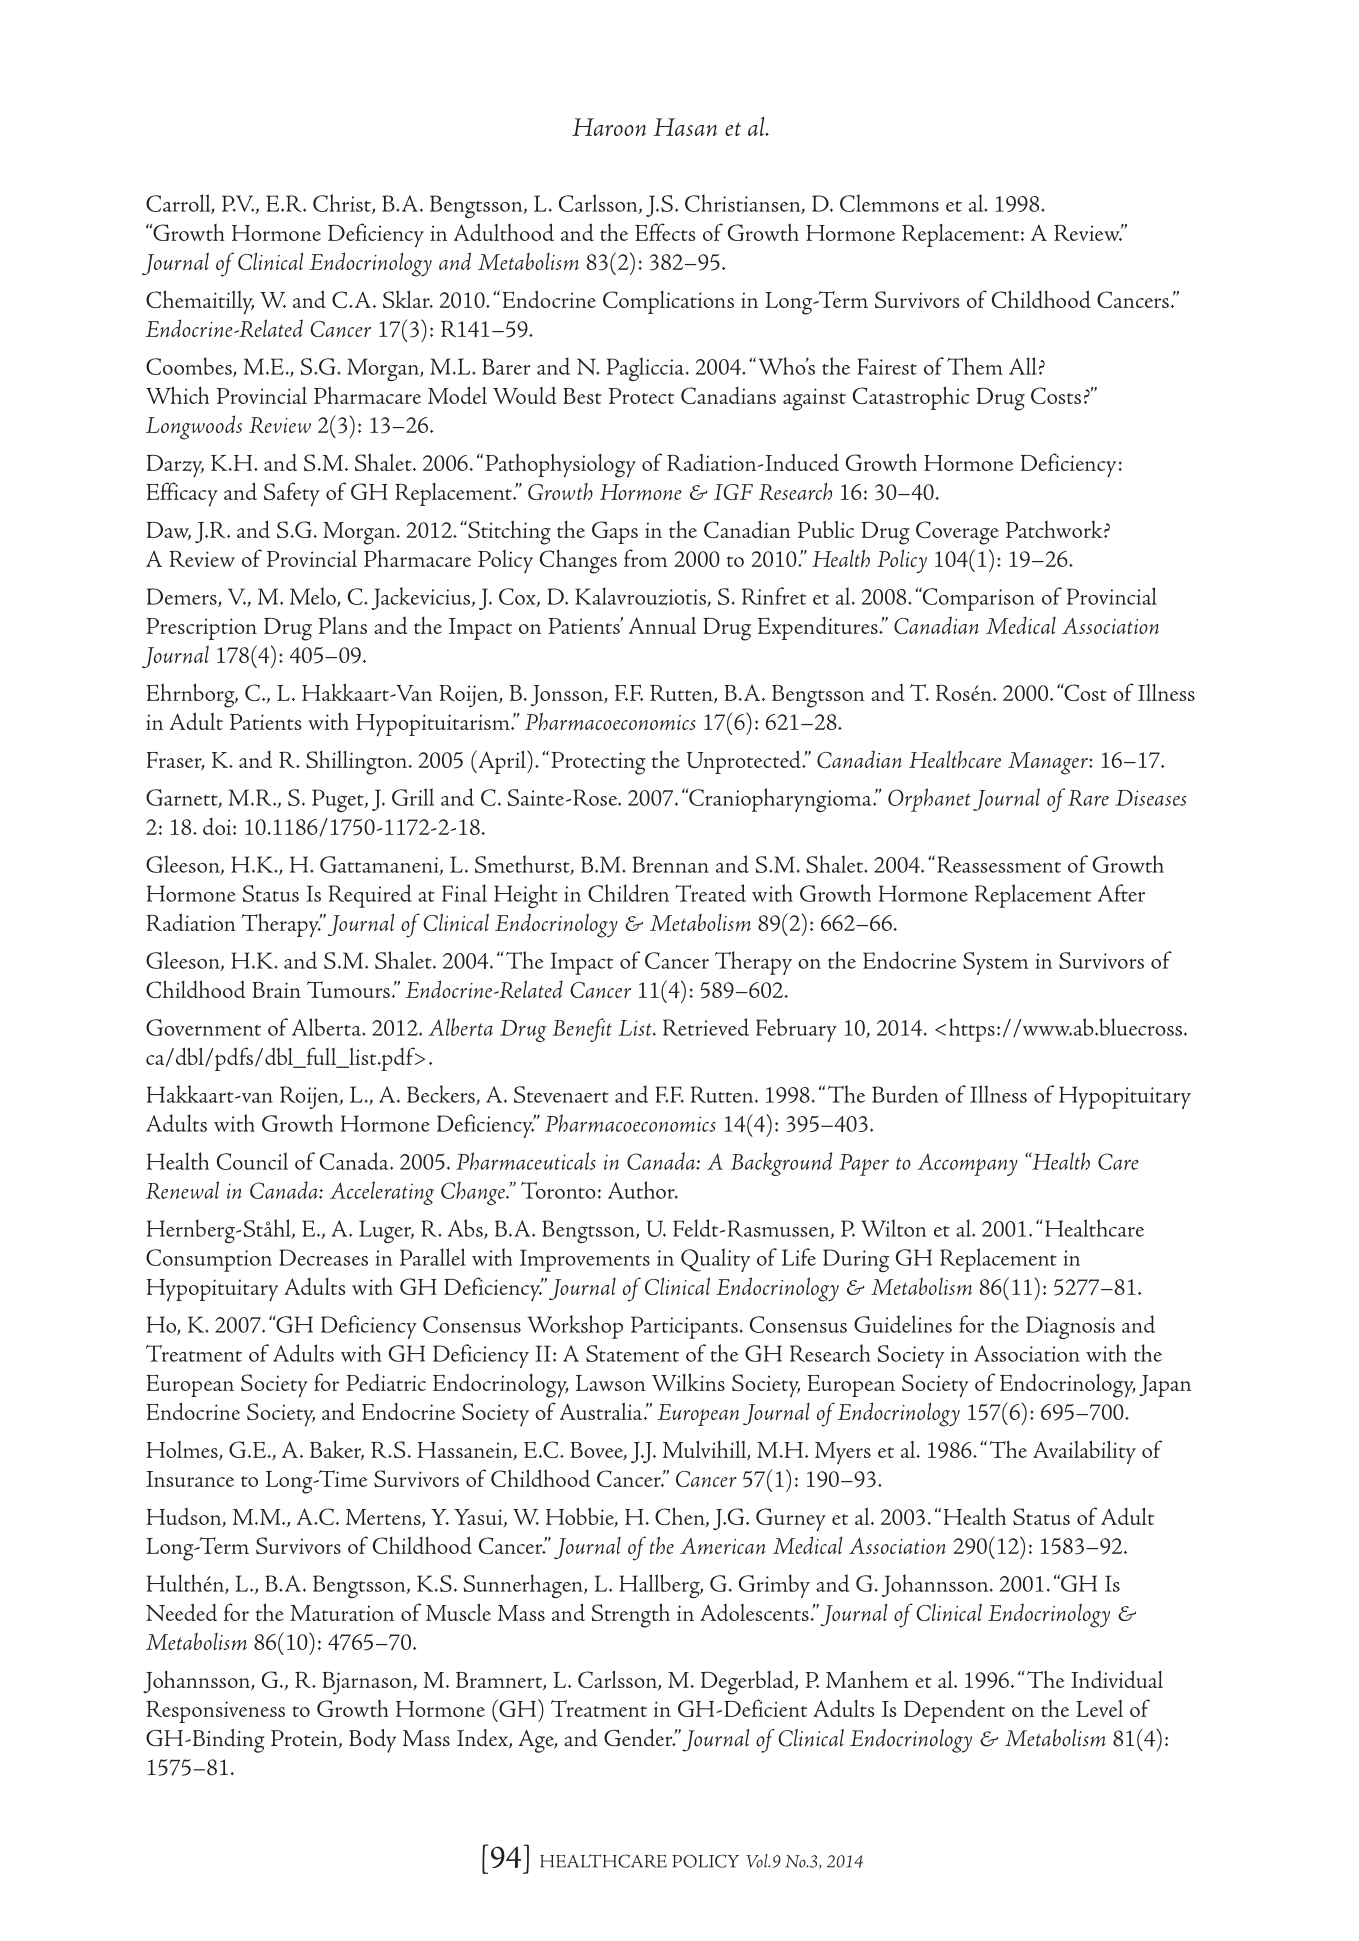  What do you see at coordinates (631, 1615) in the image?
I see `Strength` at bounding box center [631, 1615].
